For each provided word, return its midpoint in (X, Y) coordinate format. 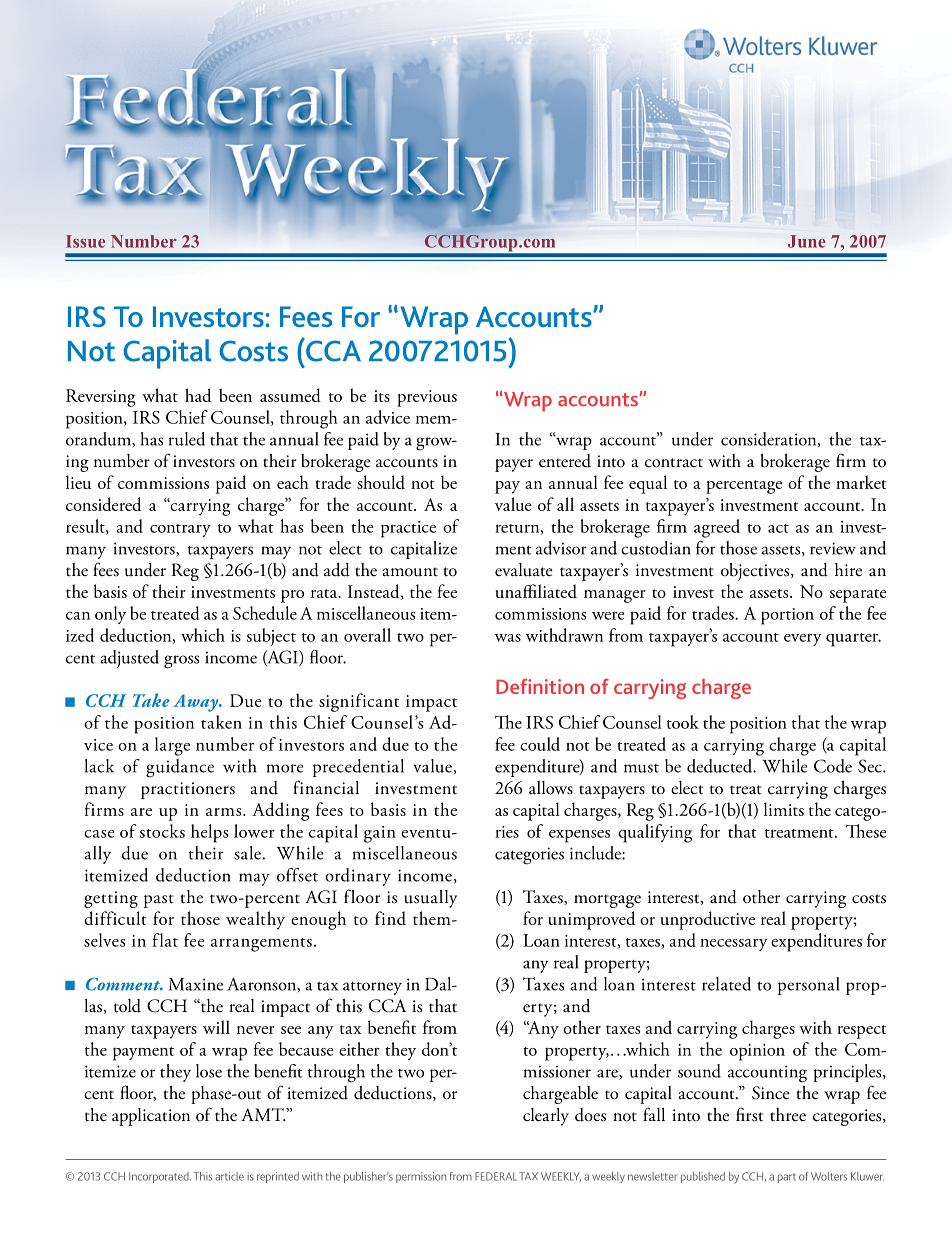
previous (427, 398)
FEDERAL (496, 1176)
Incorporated (160, 1177)
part (787, 1178)
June (807, 241)
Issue (85, 241)
